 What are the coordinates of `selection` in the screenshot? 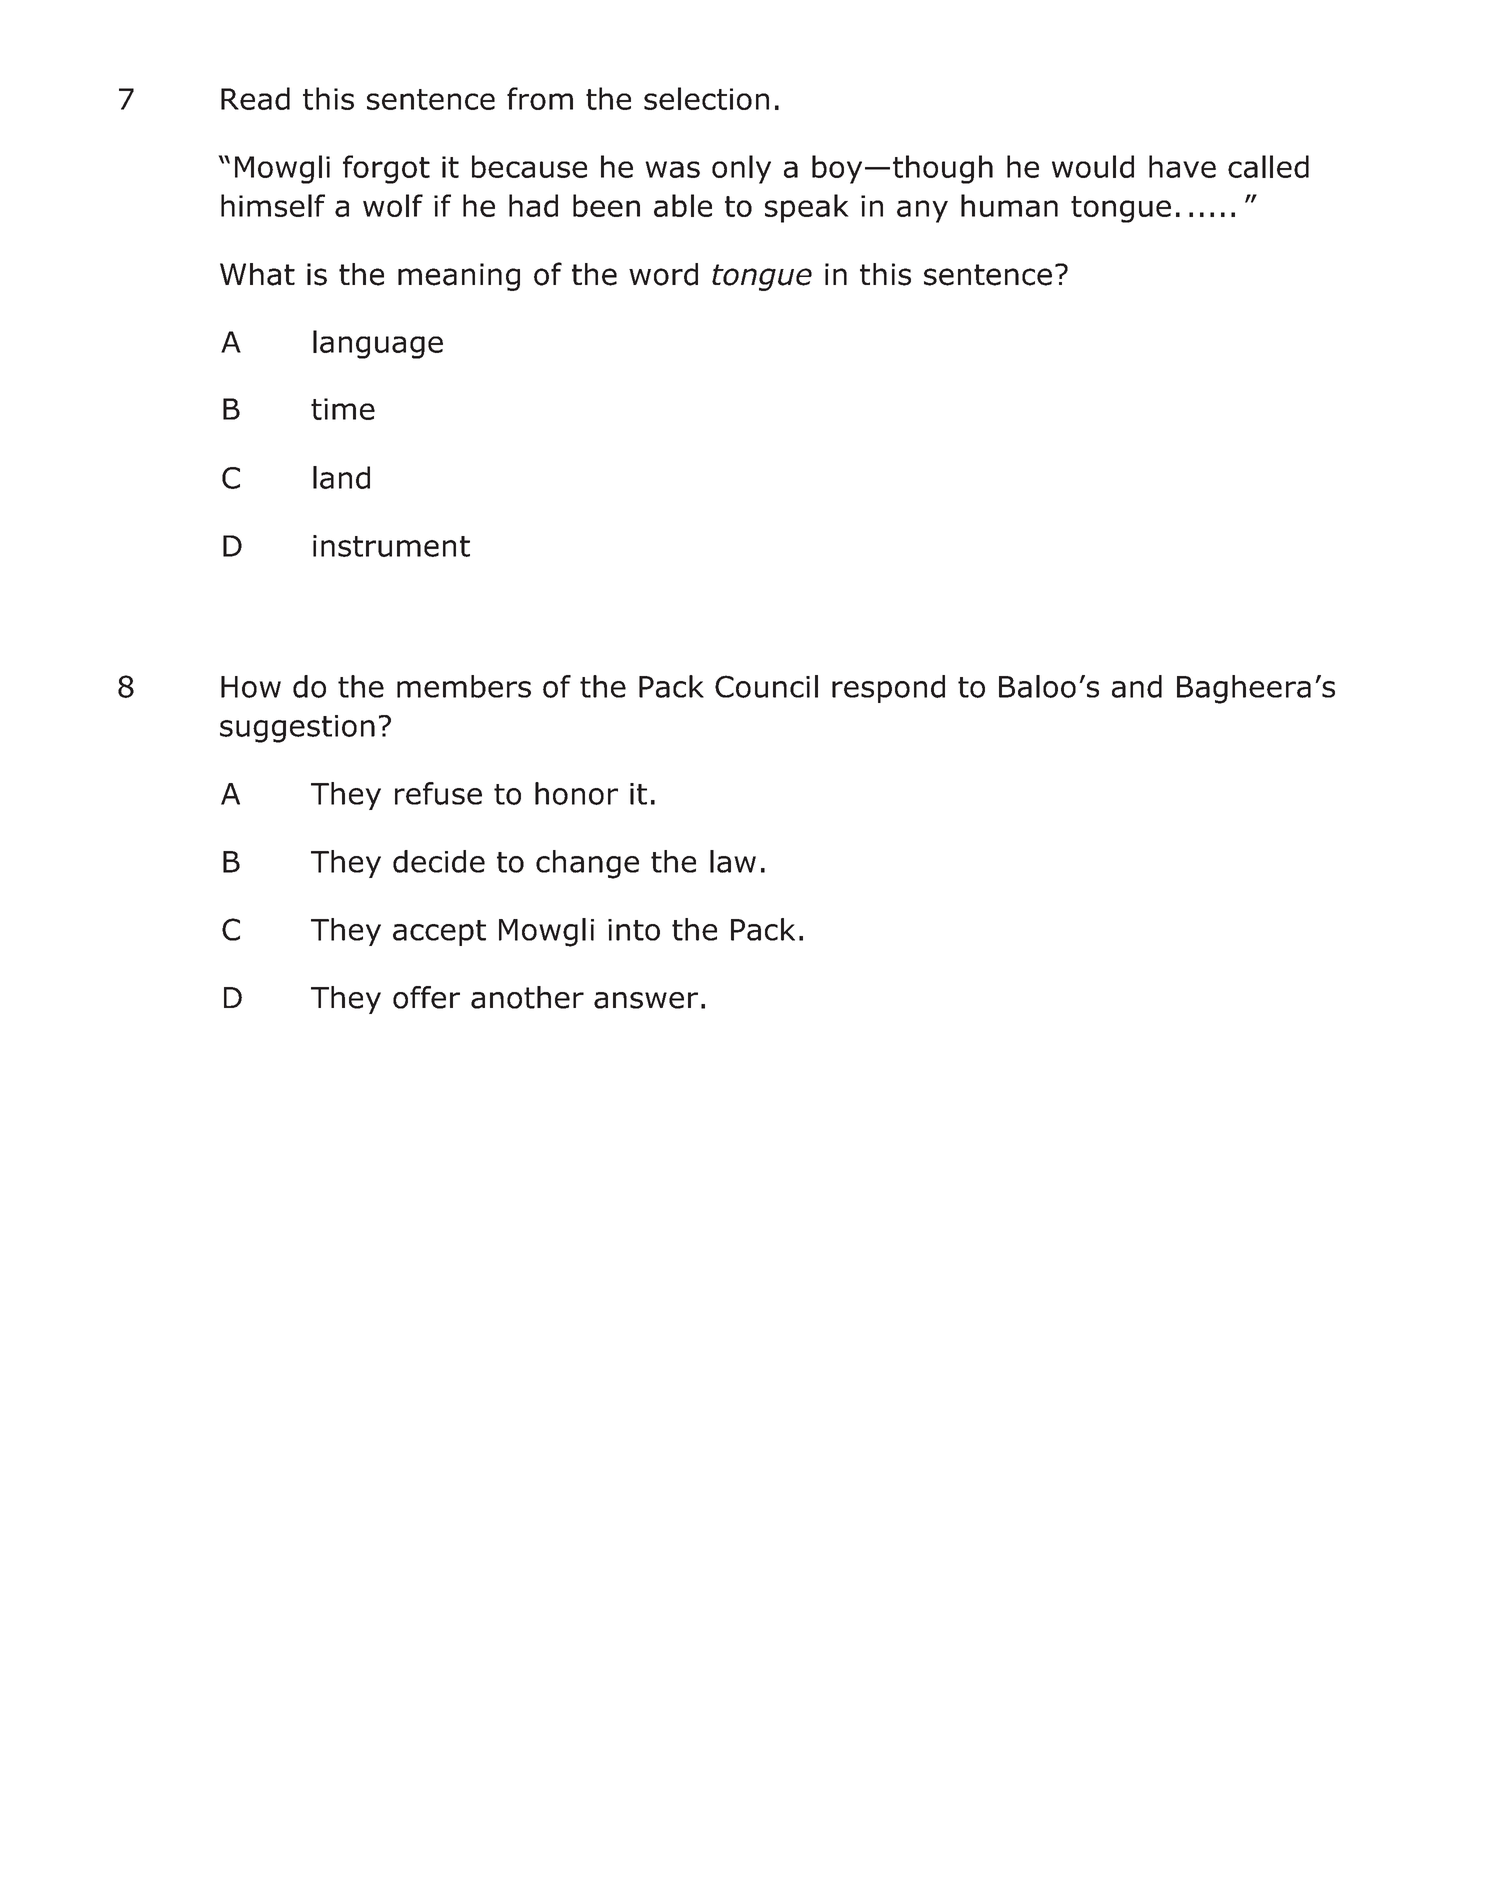 It's located at (706, 98).
